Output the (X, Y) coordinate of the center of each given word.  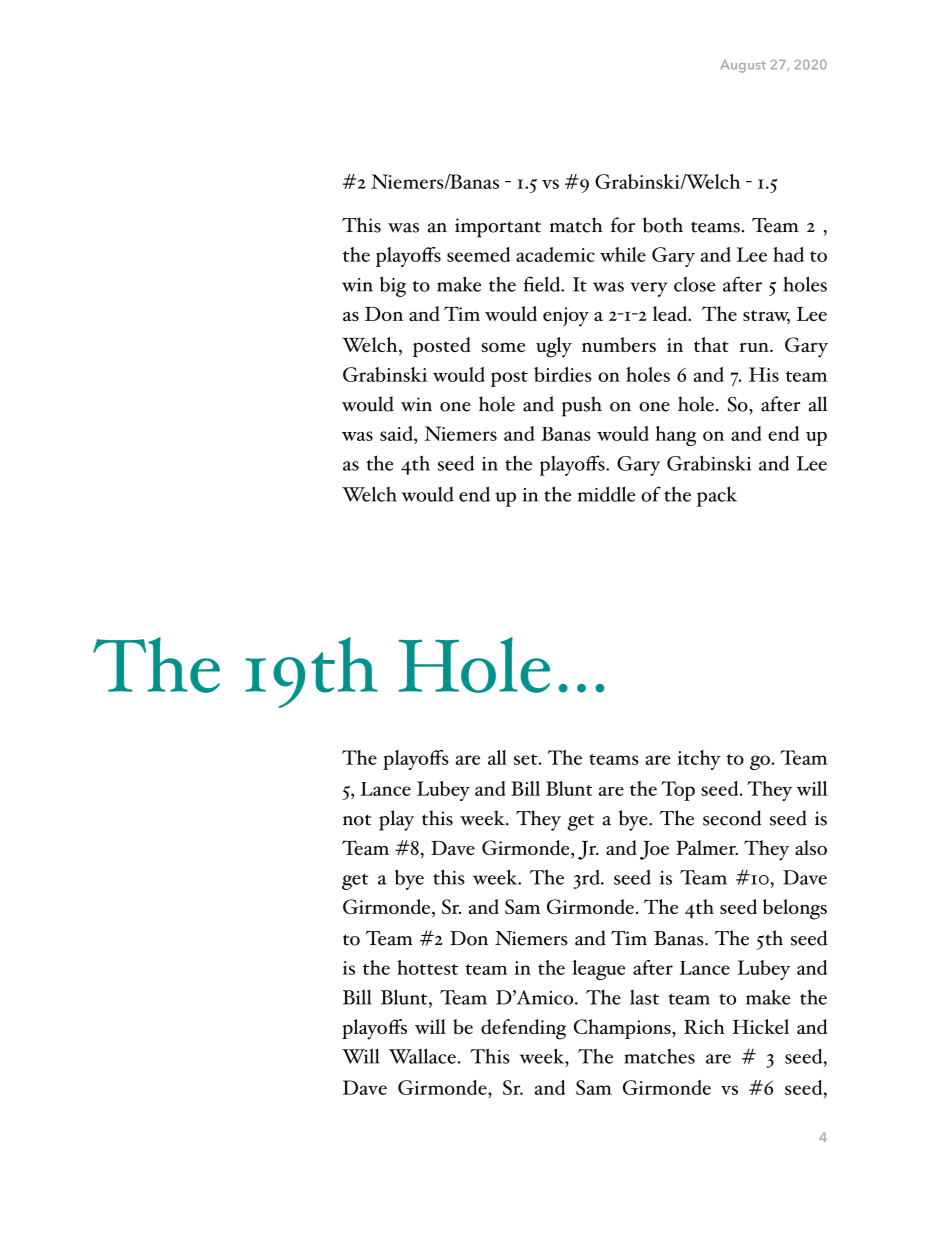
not (357, 820)
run (755, 347)
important (498, 228)
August (743, 66)
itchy (699, 760)
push (582, 406)
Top (678, 791)
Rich (704, 1026)
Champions (623, 1029)
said (397, 435)
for (623, 225)
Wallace (422, 1056)
